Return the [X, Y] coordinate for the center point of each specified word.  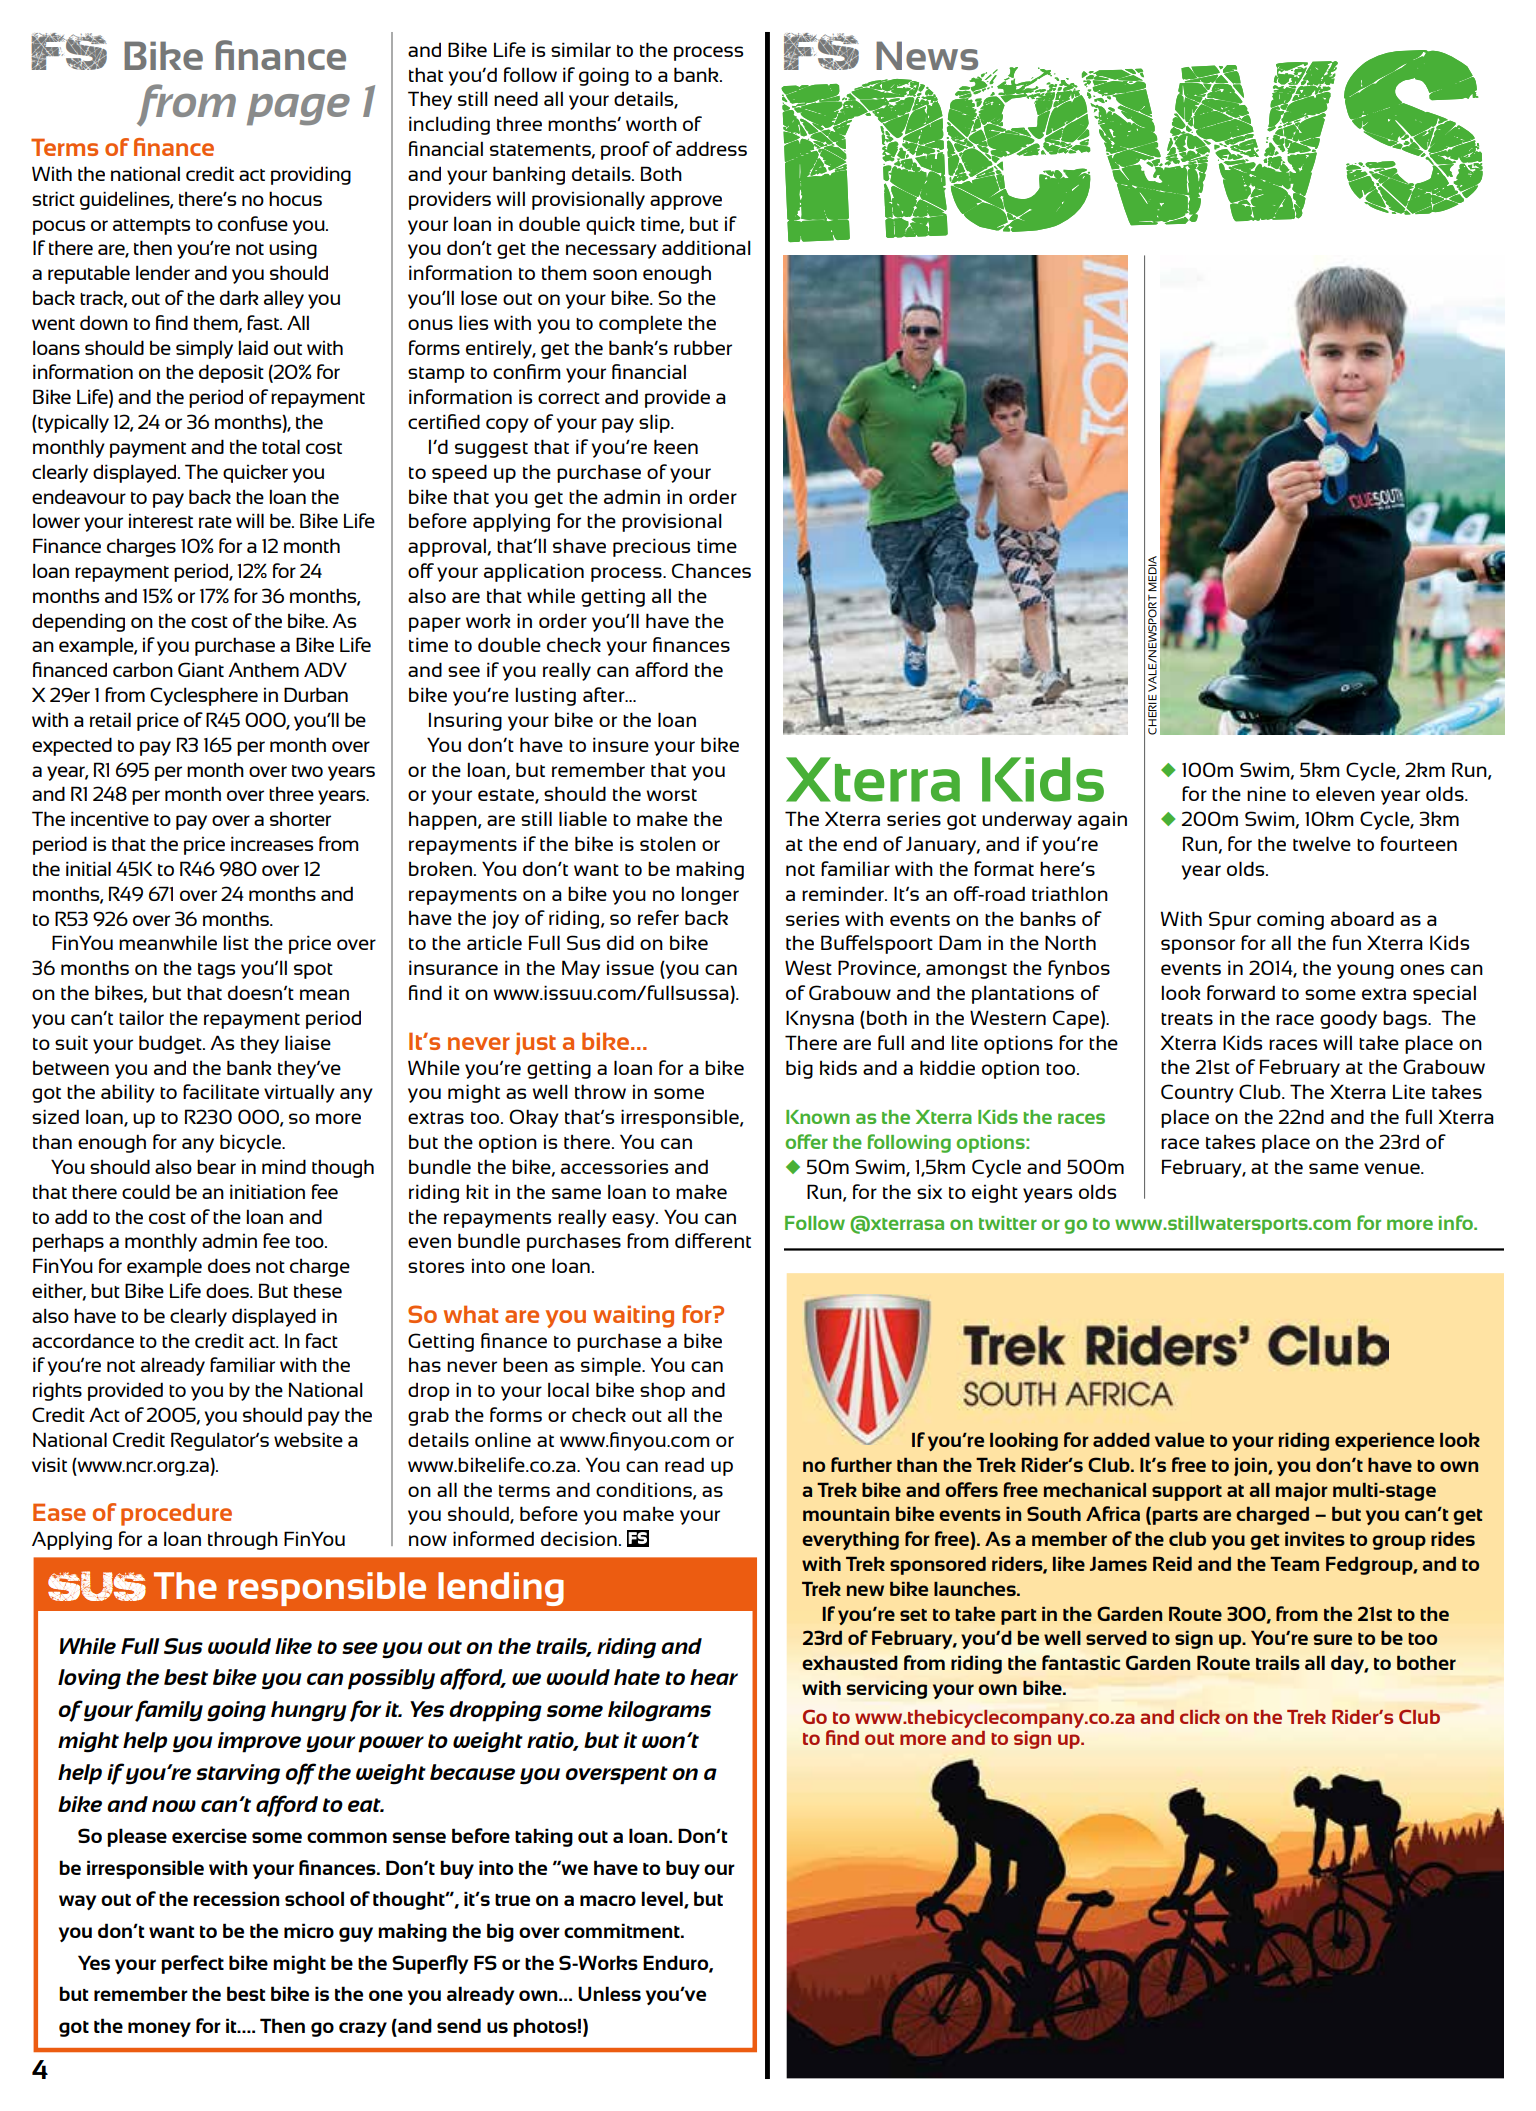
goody [1348, 1019]
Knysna [820, 1019]
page [298, 110]
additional [706, 247]
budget [171, 1044]
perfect [192, 1964]
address [711, 148]
